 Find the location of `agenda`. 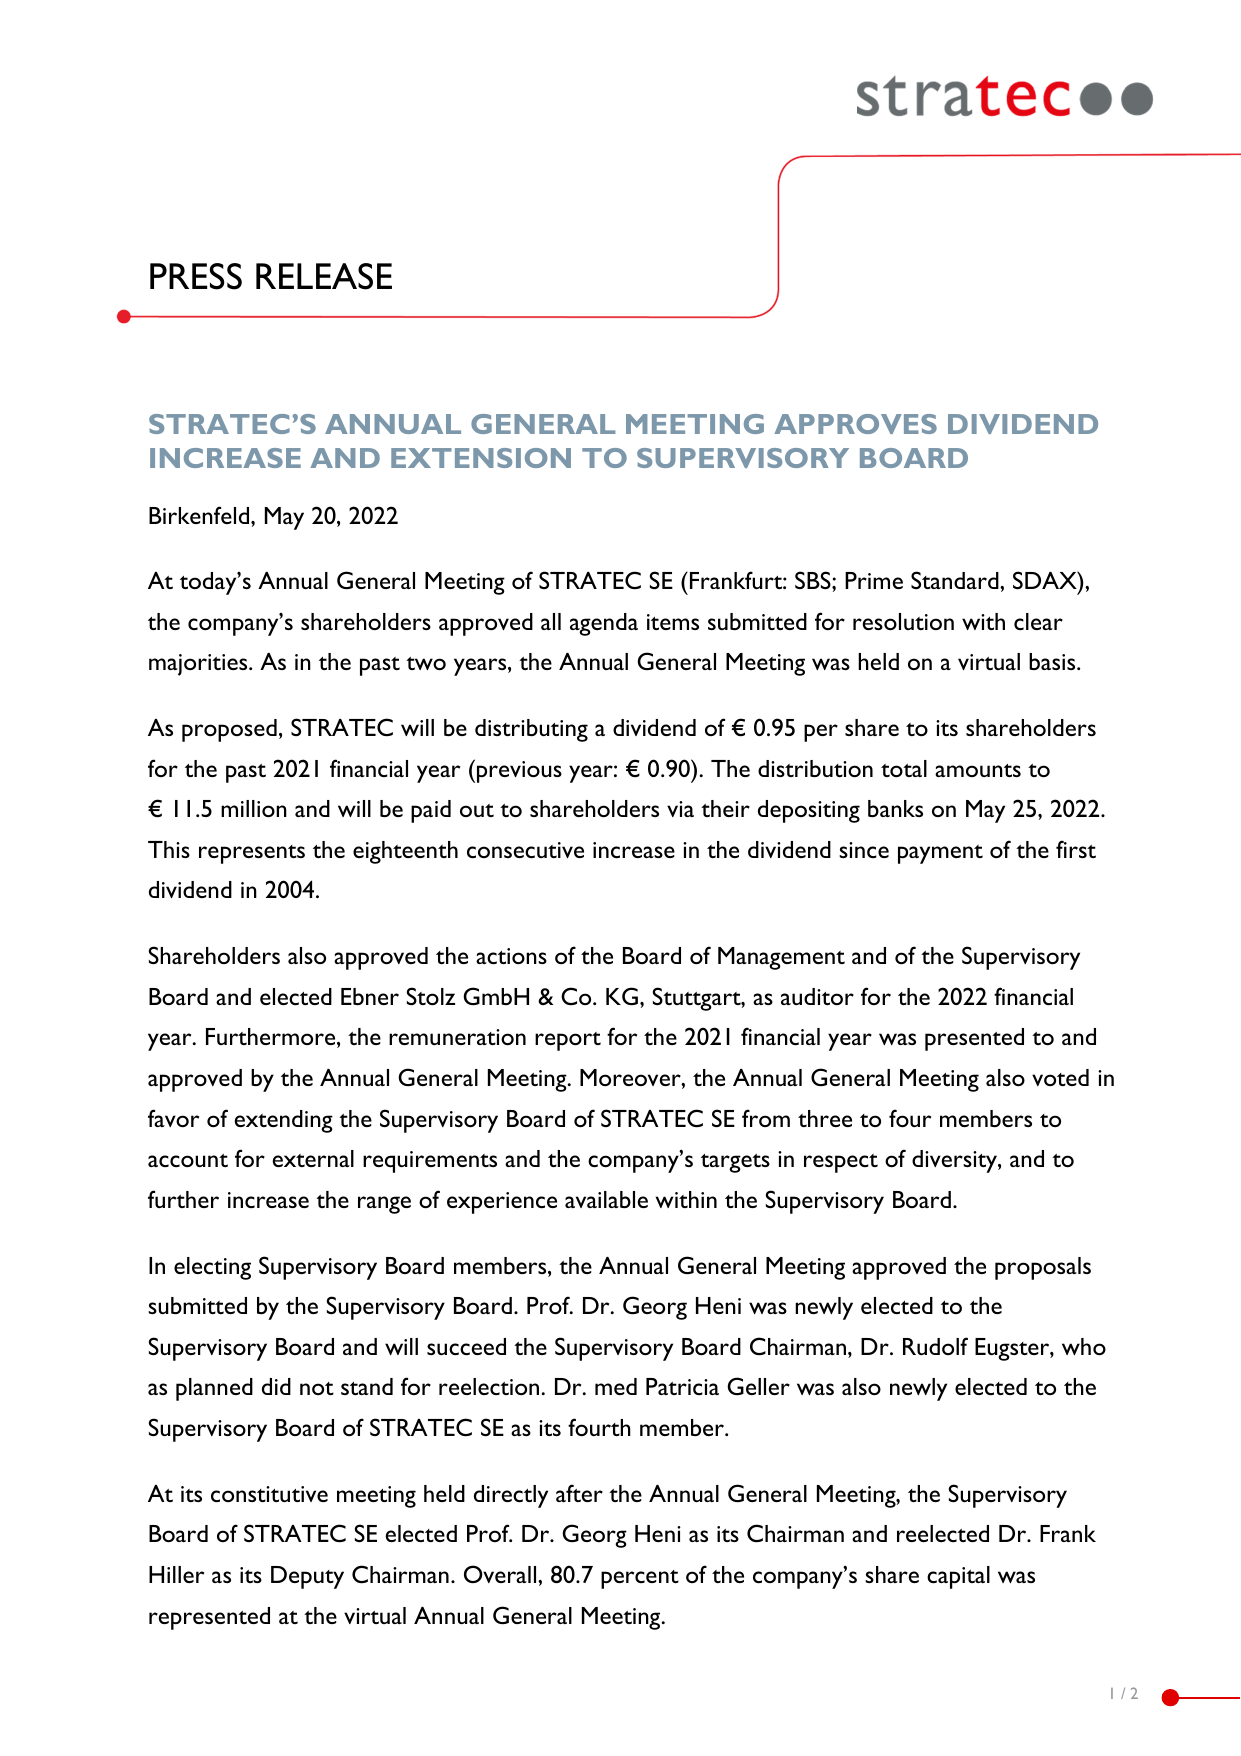

agenda is located at coordinates (604, 624).
